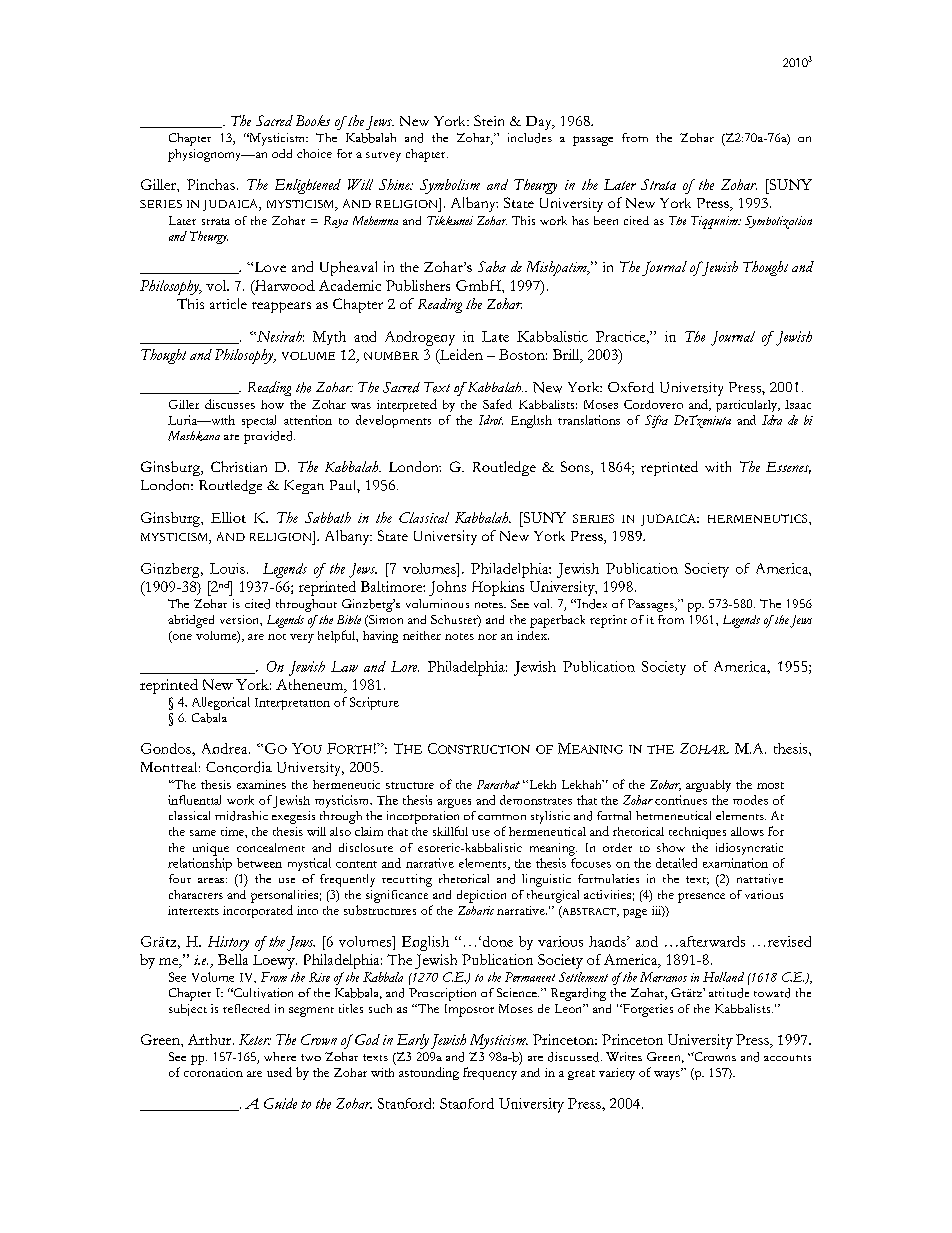 This screenshot has width=952, height=1233. Describe the element at coordinates (498, 588) in the screenshot. I see `Hopkins` at that location.
